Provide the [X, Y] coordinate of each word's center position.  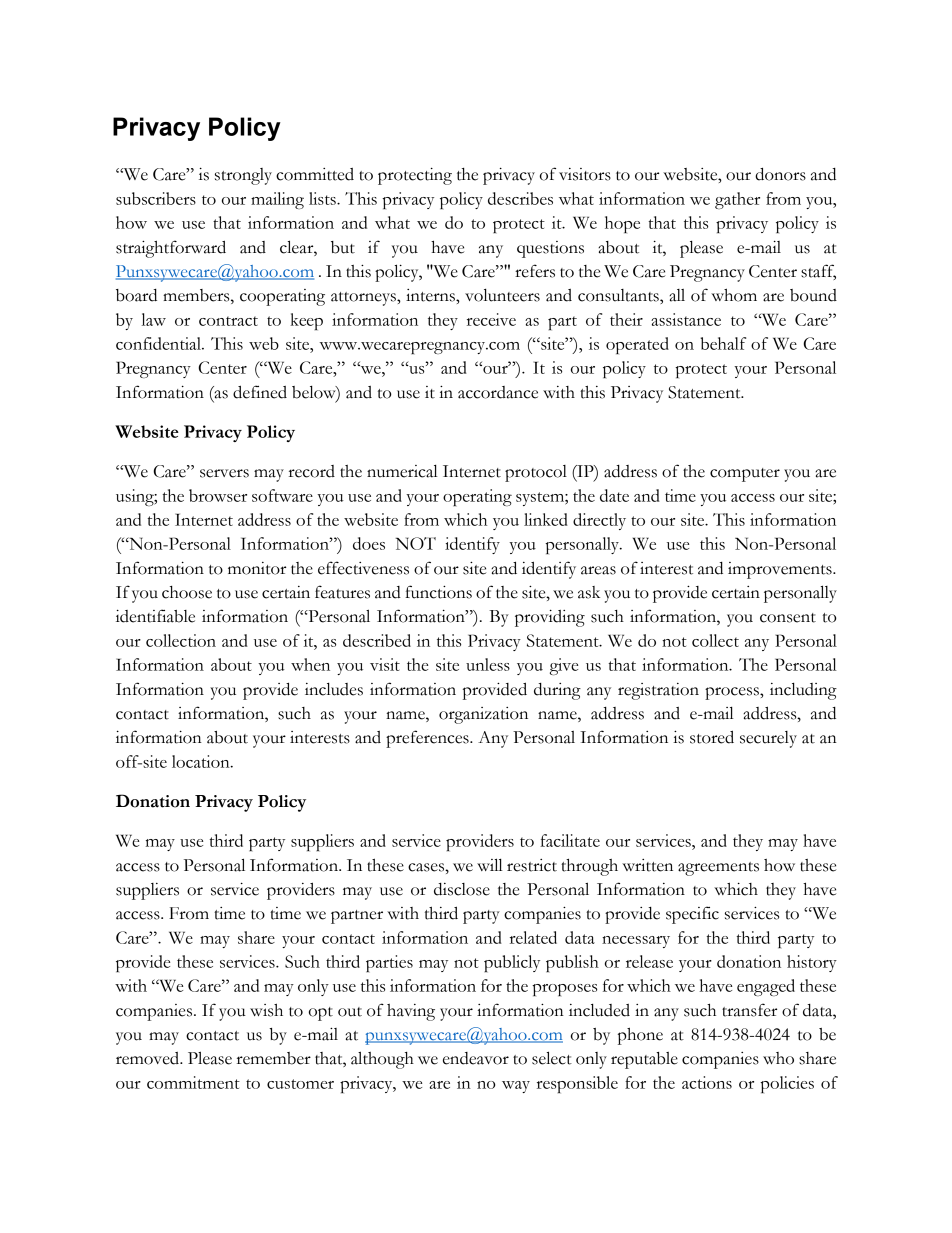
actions [707, 1082]
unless [488, 664]
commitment [193, 1082]
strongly [243, 176]
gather [737, 200]
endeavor [476, 1058]
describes [520, 198]
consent [788, 618]
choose [187, 592]
